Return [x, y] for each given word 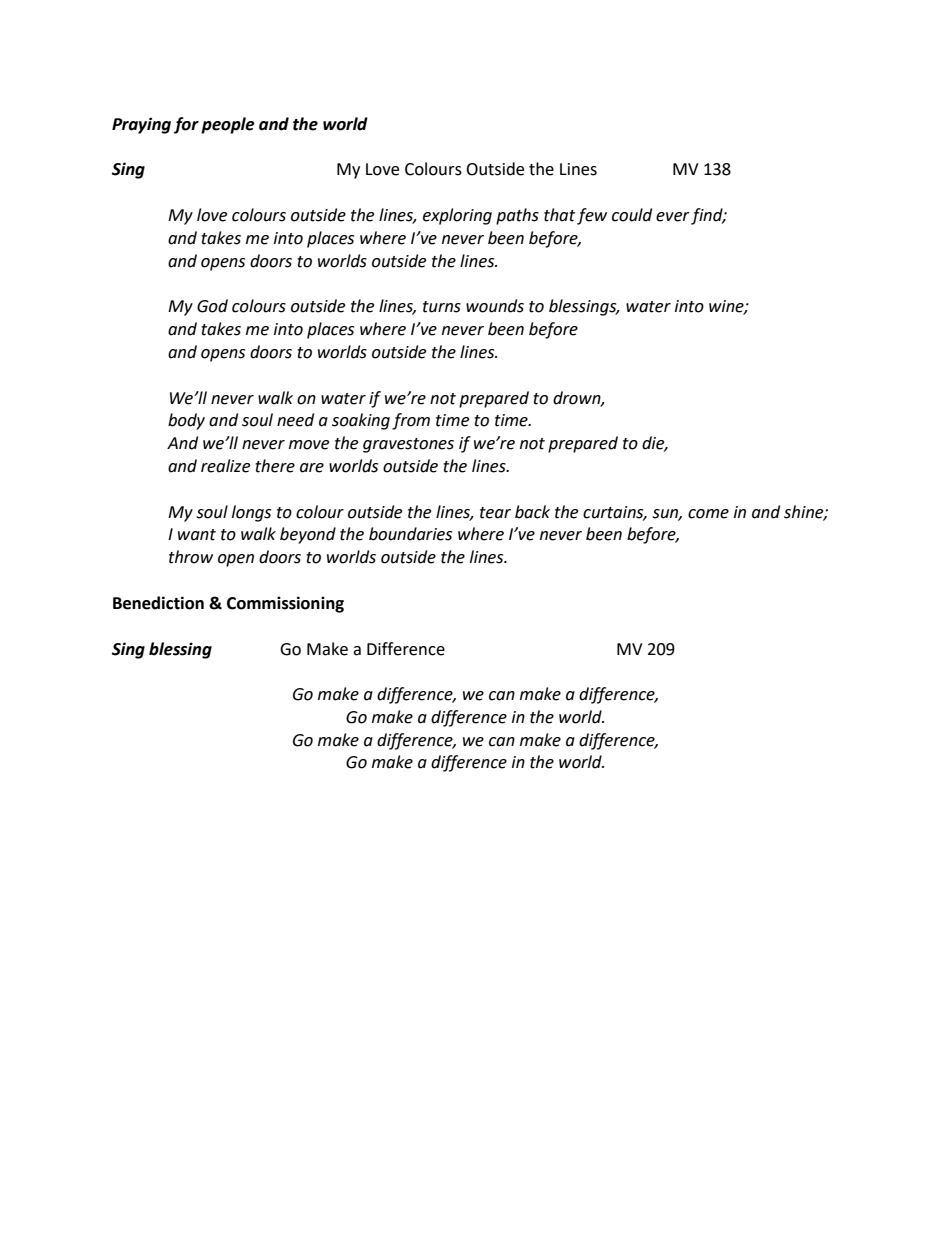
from [411, 421]
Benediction [158, 603]
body [186, 421]
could [632, 215]
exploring [457, 216]
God [212, 306]
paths [517, 216]
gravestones [408, 445]
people [228, 125]
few [592, 216]
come [708, 514]
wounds [495, 306]
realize [225, 466]
